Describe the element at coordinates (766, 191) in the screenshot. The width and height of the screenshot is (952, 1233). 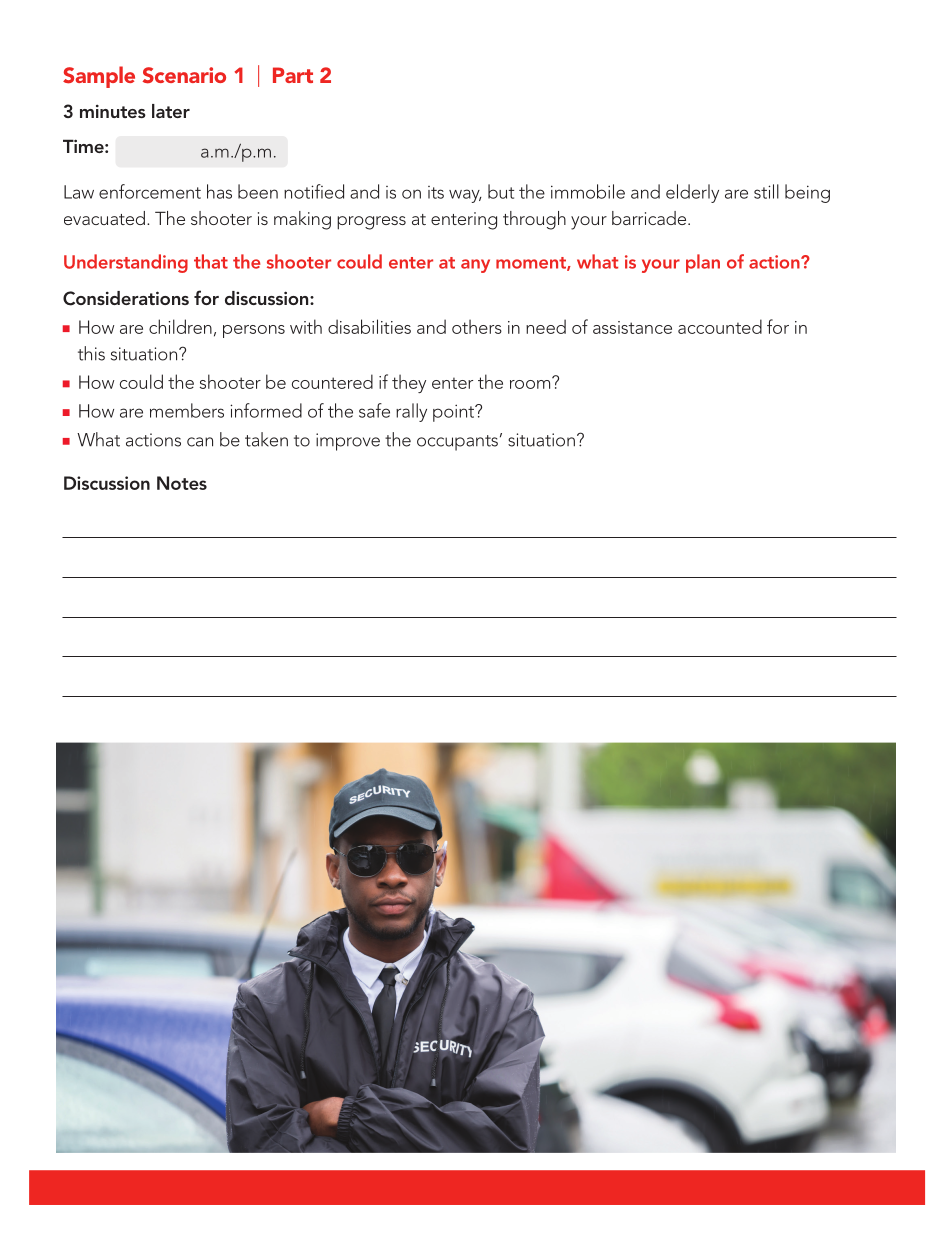
I see `still` at that location.
